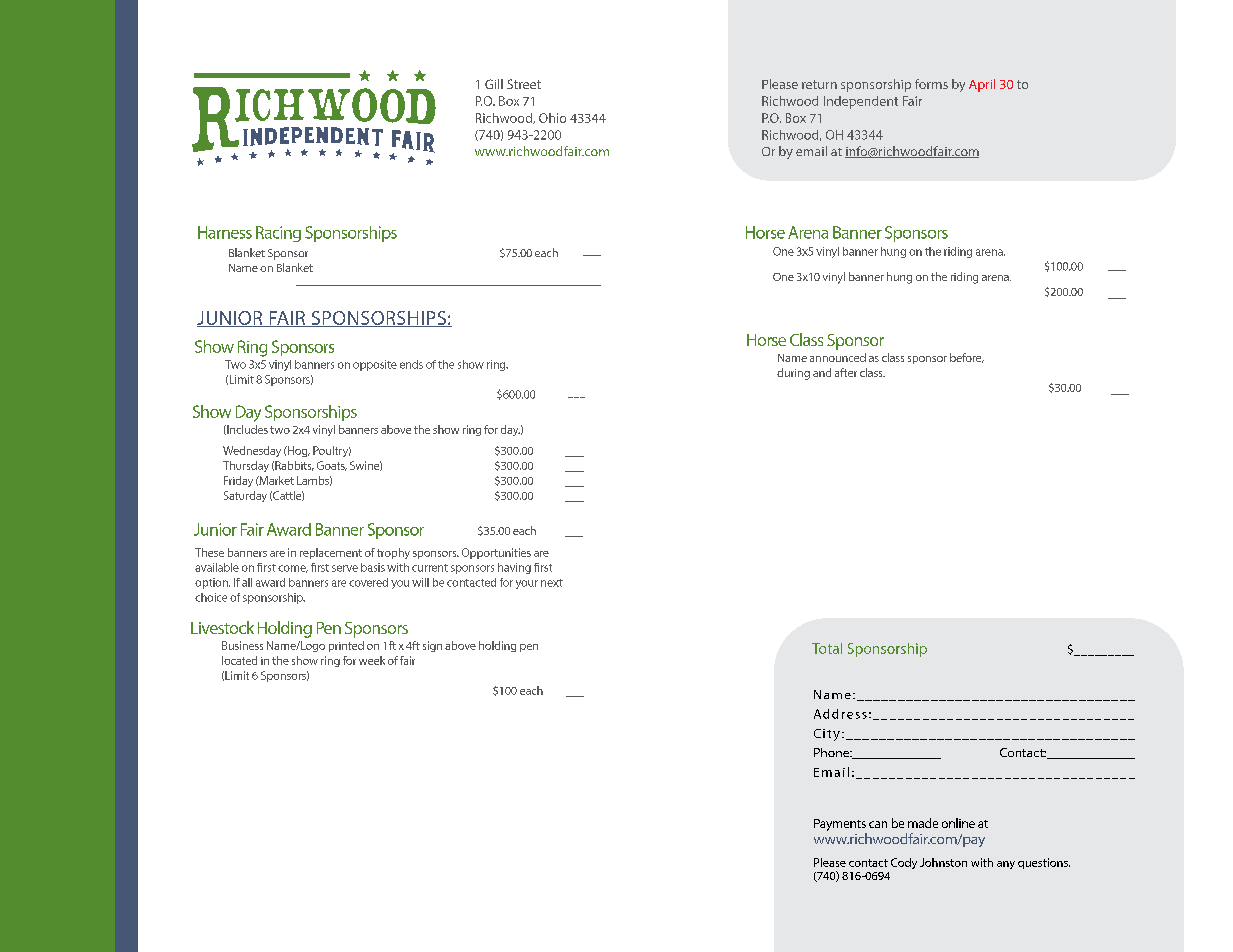  Describe the element at coordinates (278, 234) in the image. I see `Racing` at that location.
